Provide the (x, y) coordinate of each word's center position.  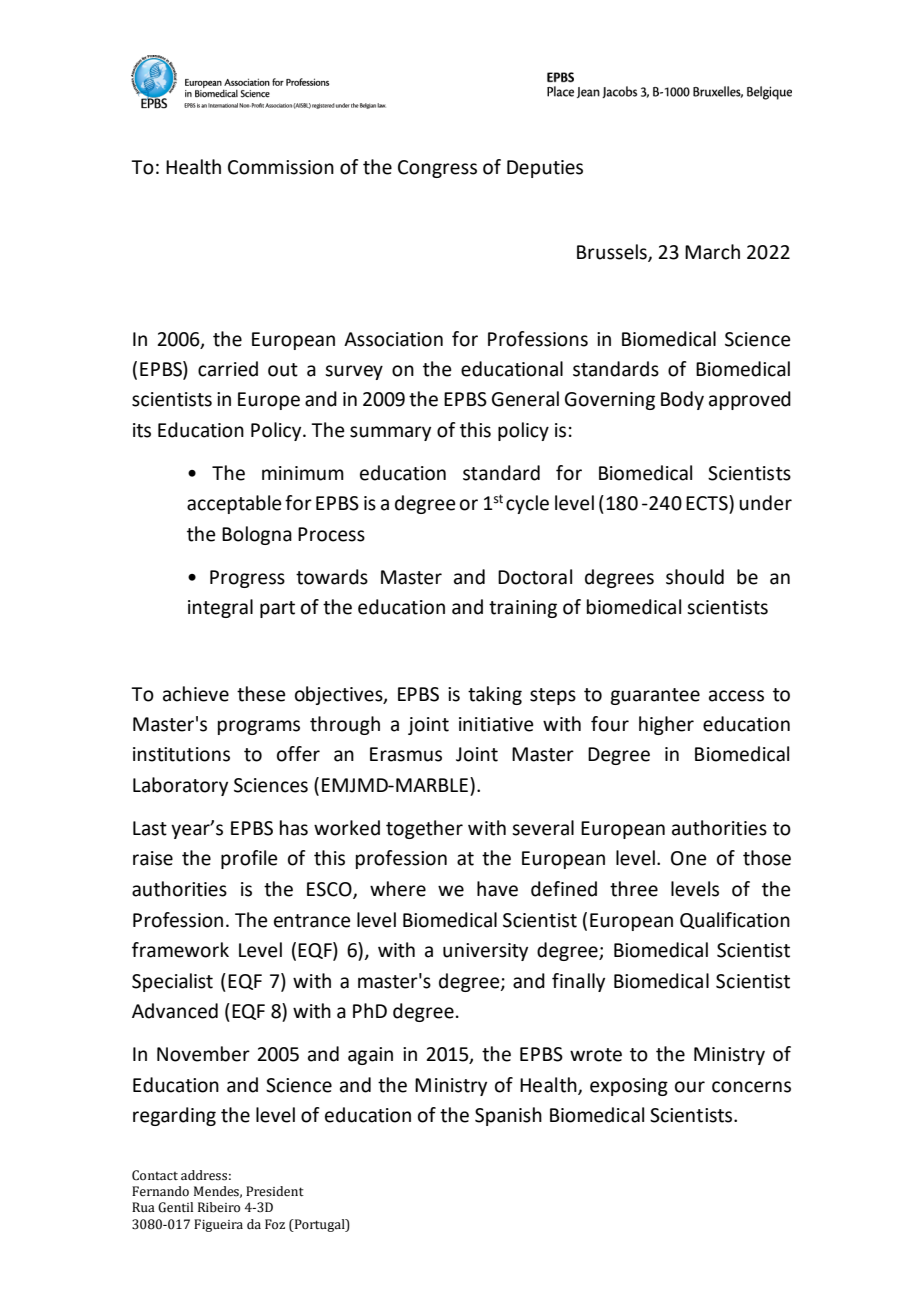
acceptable (234, 504)
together (424, 829)
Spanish (508, 1116)
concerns (751, 1087)
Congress (437, 169)
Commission (281, 167)
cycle (527, 504)
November (203, 1054)
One (689, 858)
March (712, 252)
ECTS (708, 503)
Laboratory (180, 786)
